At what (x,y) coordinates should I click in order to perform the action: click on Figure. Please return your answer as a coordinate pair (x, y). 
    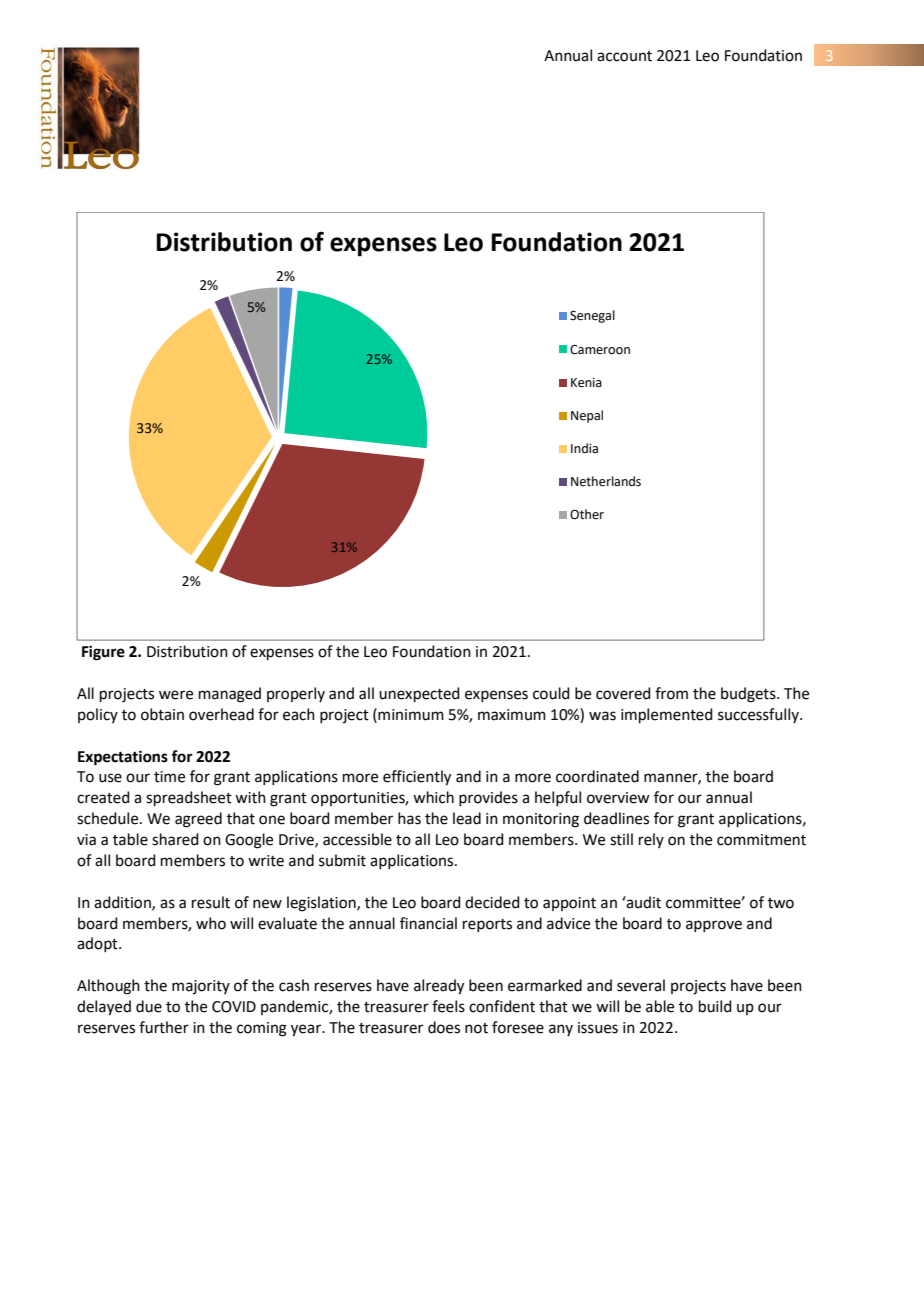
    Looking at the image, I should click on (103, 653).
